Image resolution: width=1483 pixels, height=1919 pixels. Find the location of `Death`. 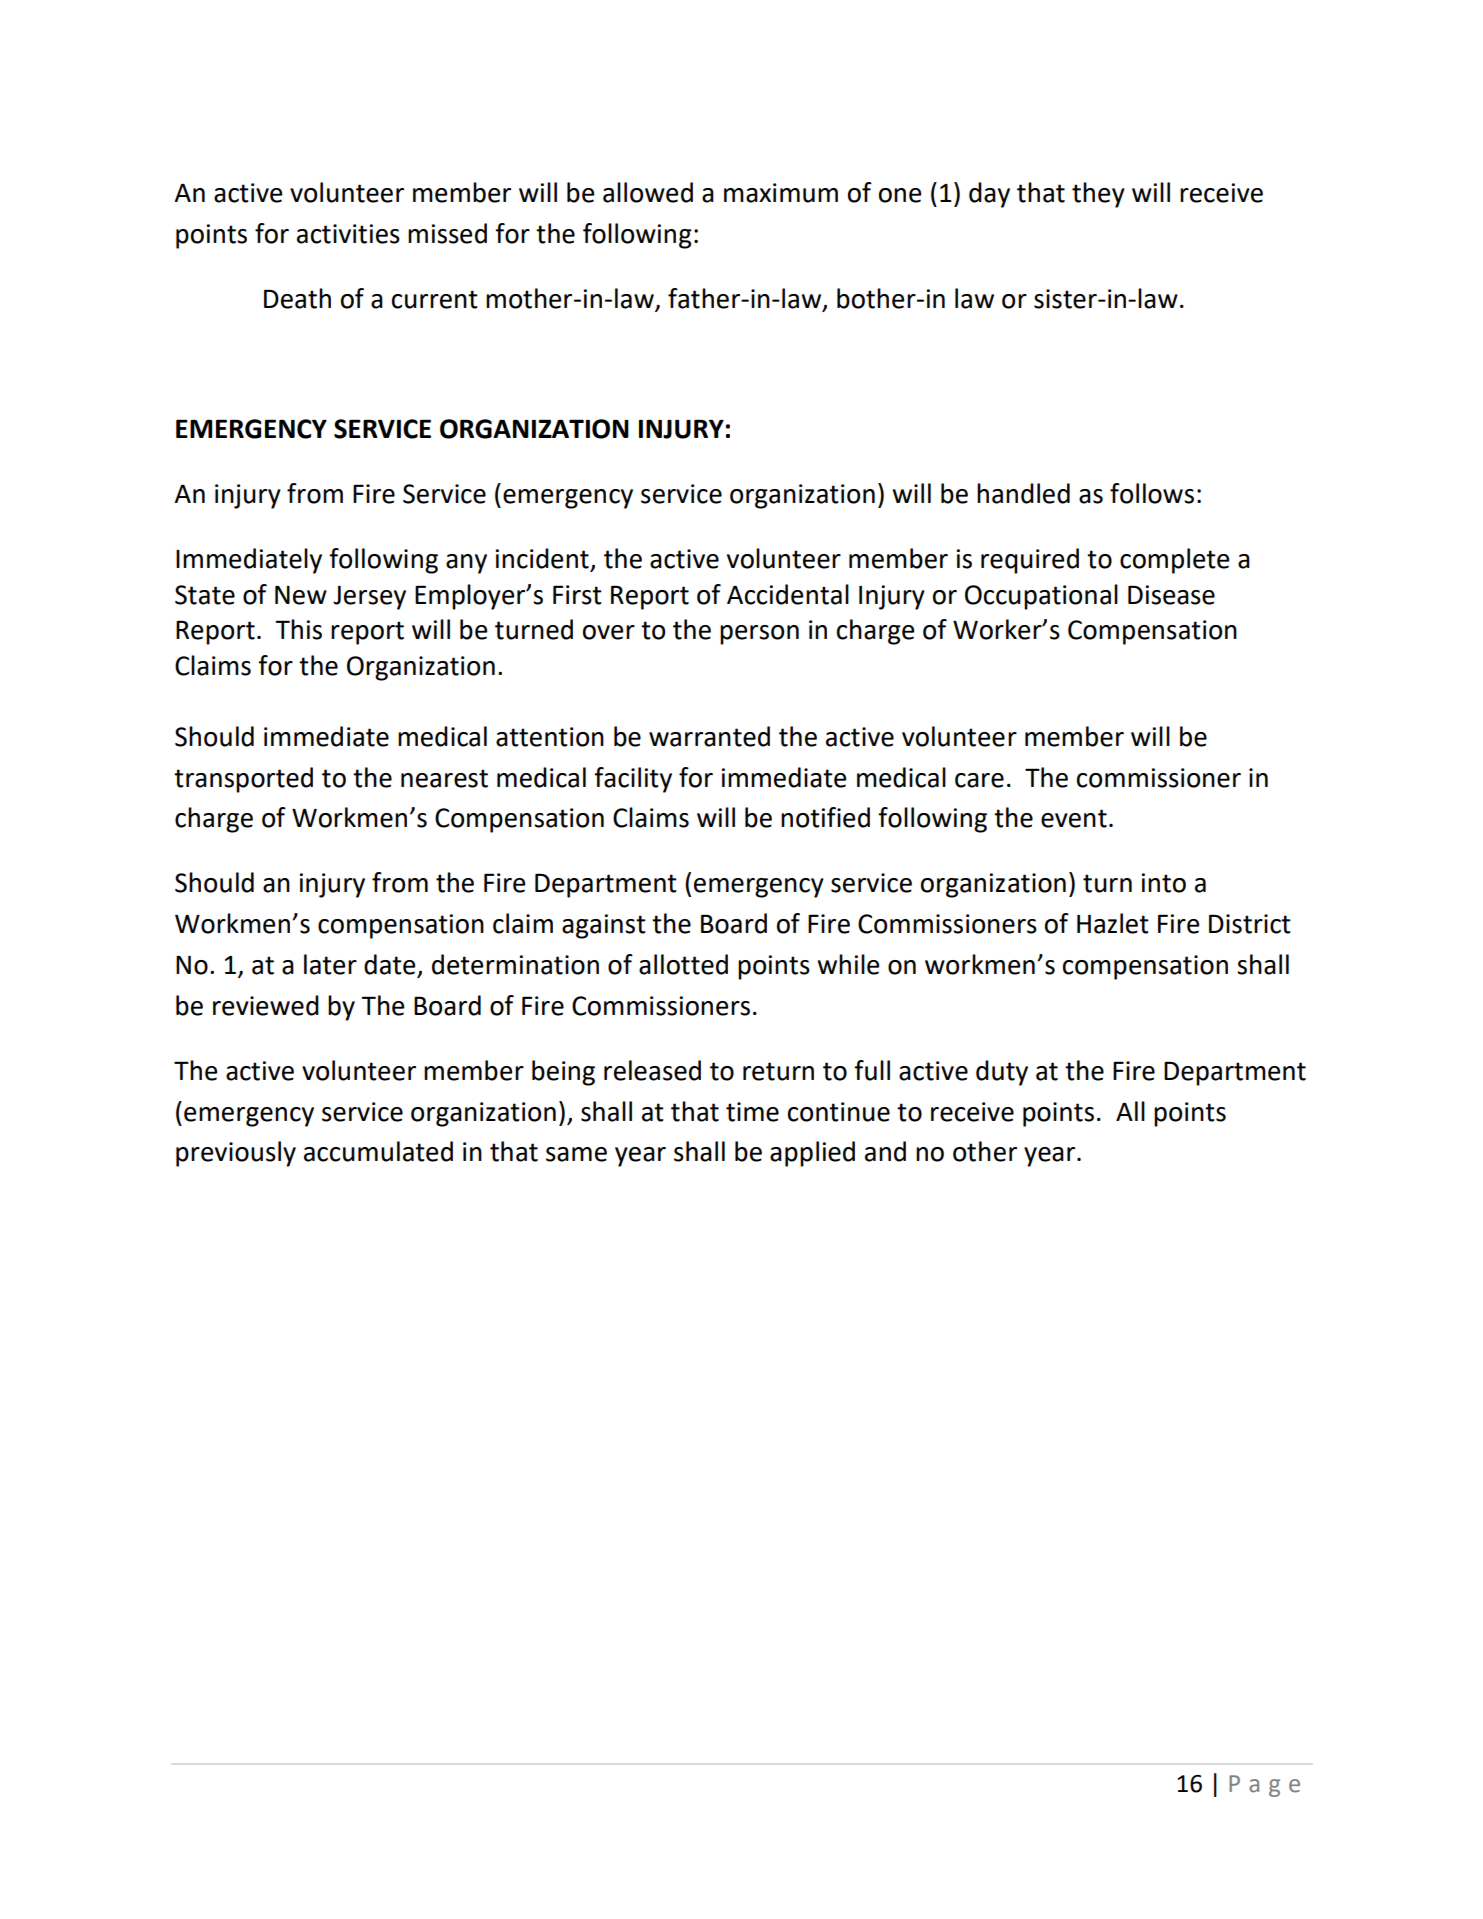

Death is located at coordinates (297, 298).
